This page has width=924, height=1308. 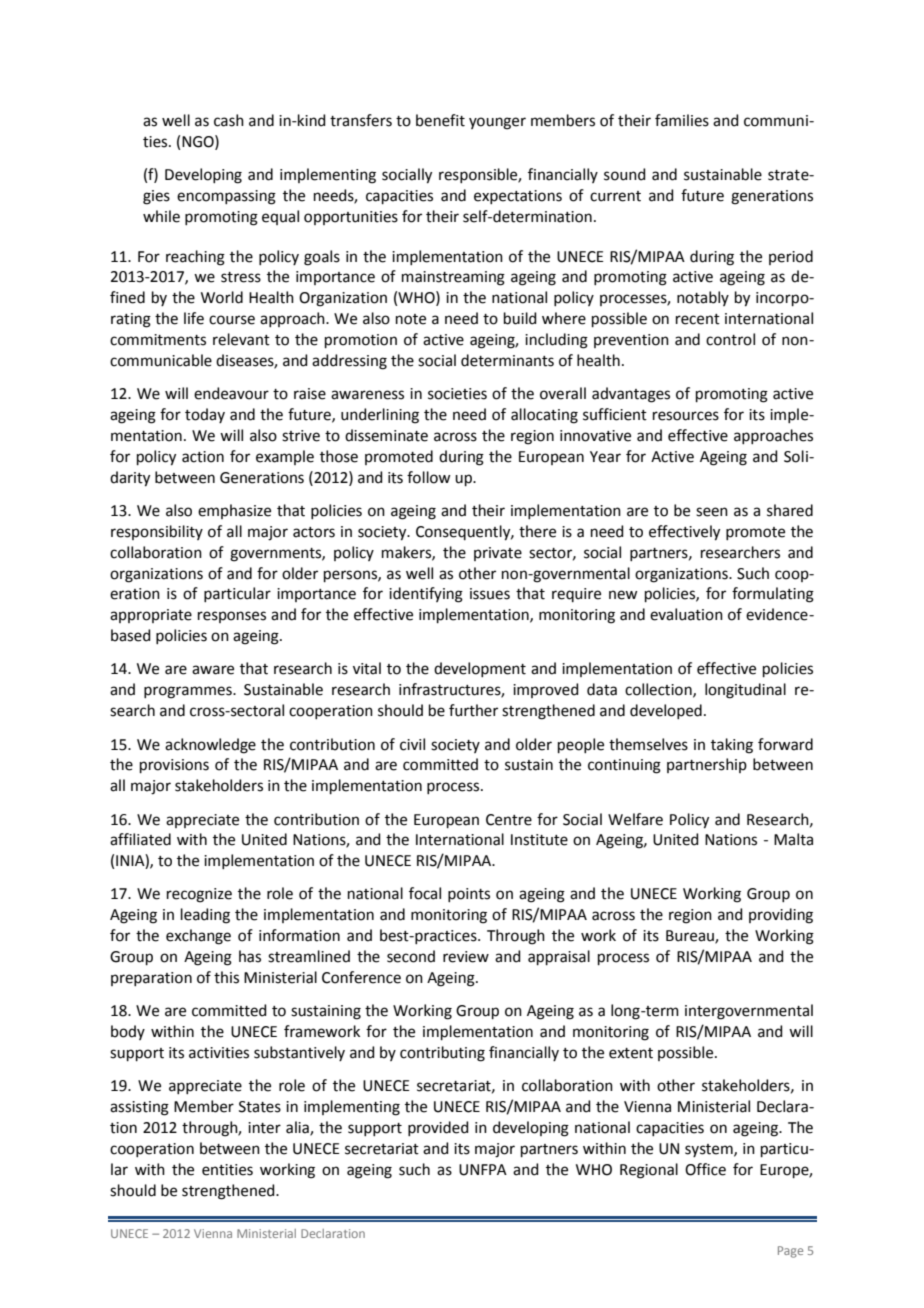 I want to click on review, so click(x=466, y=957).
